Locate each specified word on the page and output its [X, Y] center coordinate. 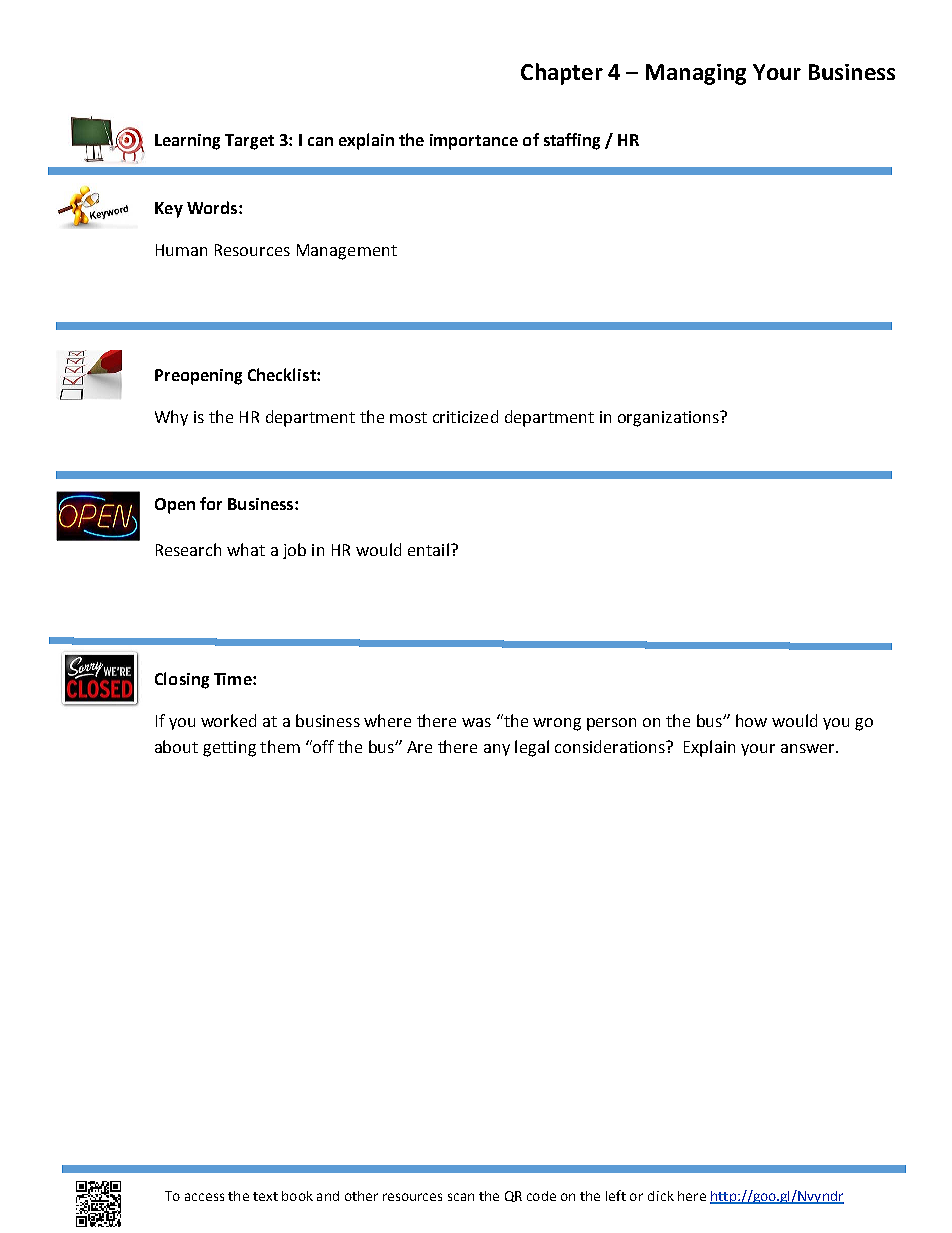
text [265, 1196]
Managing [696, 74]
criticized [465, 416]
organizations [669, 419]
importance [474, 142]
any [497, 750]
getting [229, 749]
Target [249, 142]
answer [809, 748]
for [211, 503]
